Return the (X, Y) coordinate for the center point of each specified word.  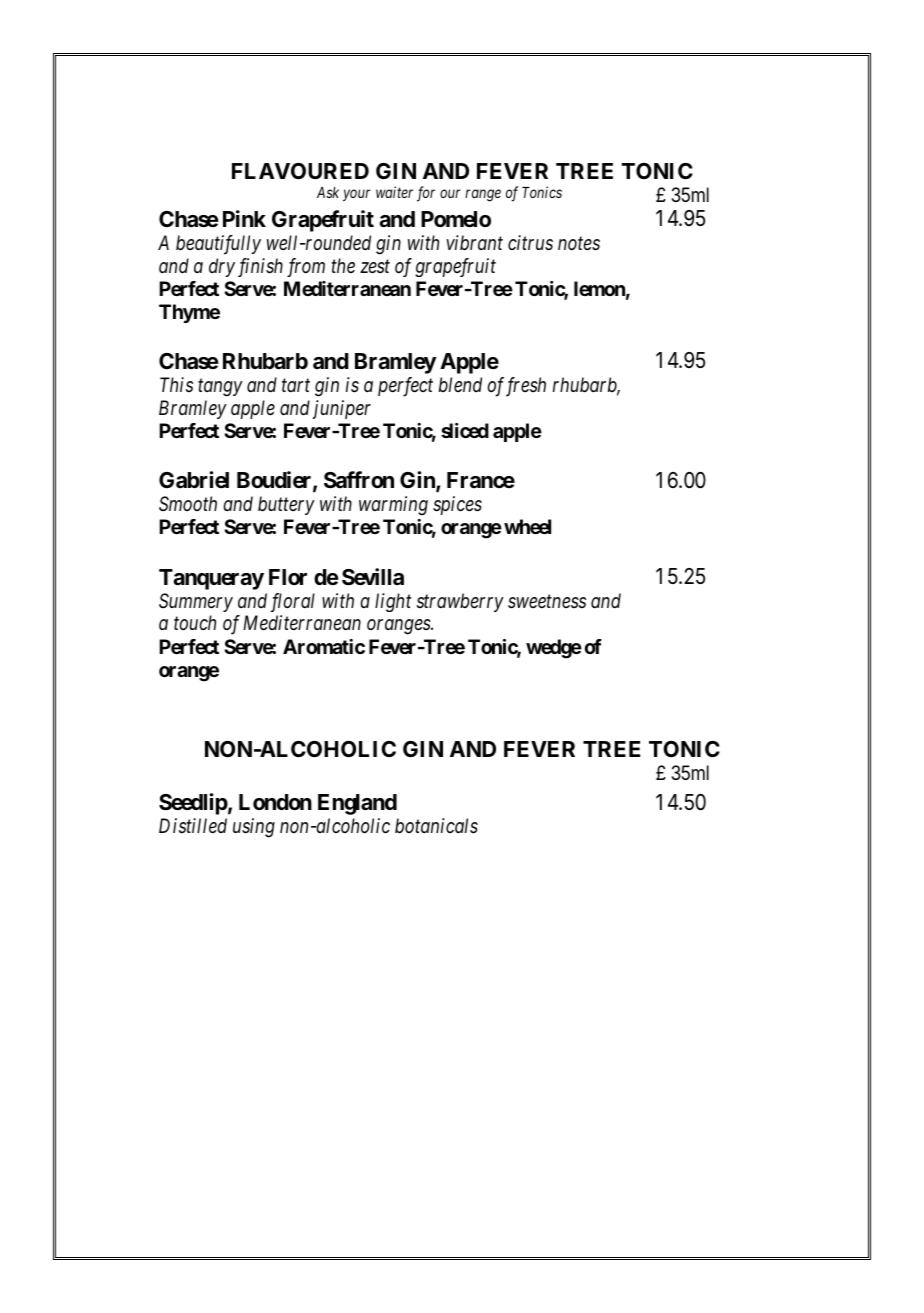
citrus (530, 243)
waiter (394, 192)
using (254, 828)
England (357, 804)
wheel (527, 526)
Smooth (188, 503)
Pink (244, 218)
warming (393, 506)
